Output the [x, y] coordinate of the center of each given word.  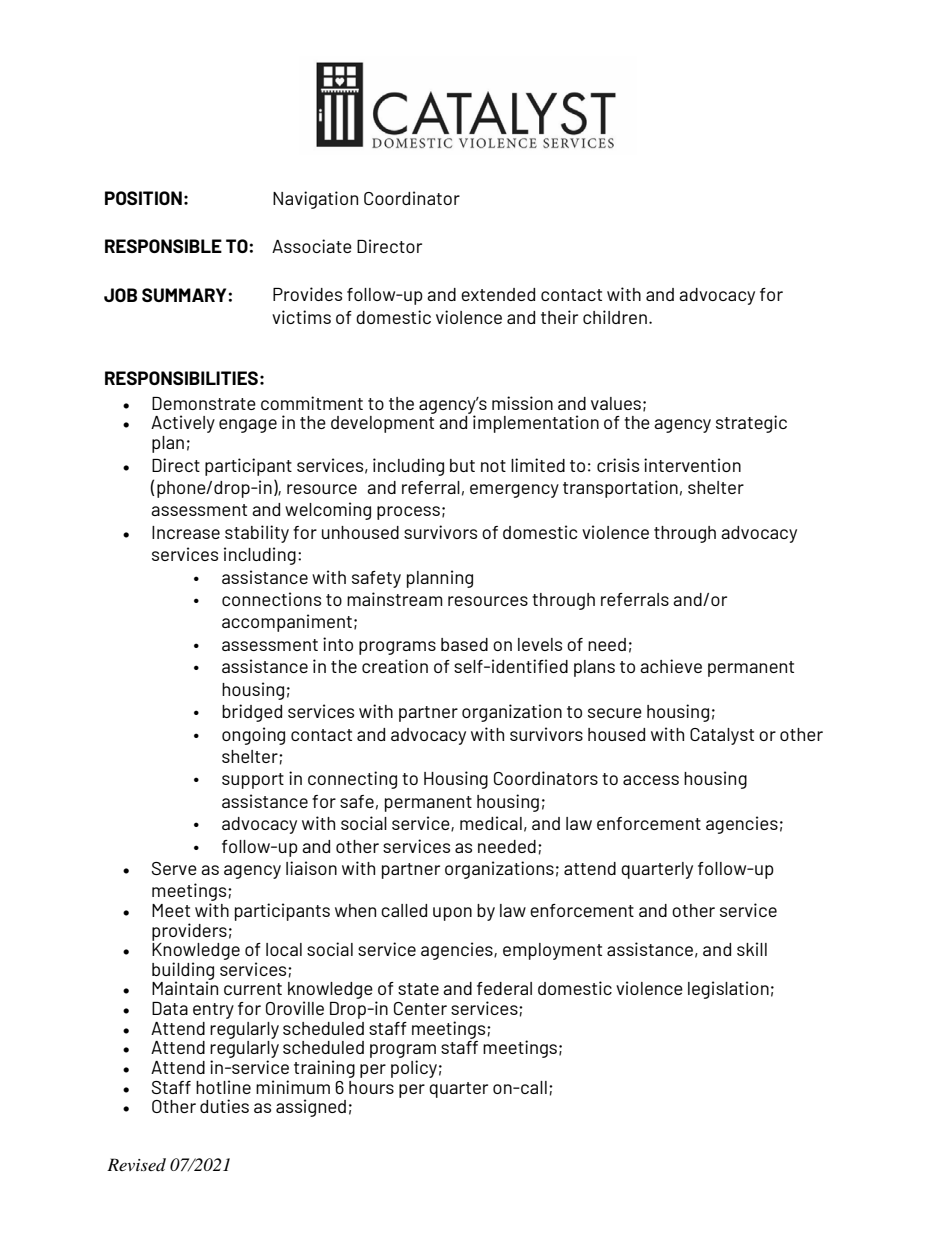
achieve [671, 666]
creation [395, 666]
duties [224, 1106]
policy [414, 1069]
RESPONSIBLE [163, 246]
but [462, 465]
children [615, 317]
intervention [692, 465]
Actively [183, 424]
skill [752, 949]
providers [189, 932]
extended [498, 294]
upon [452, 914]
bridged [252, 713]
